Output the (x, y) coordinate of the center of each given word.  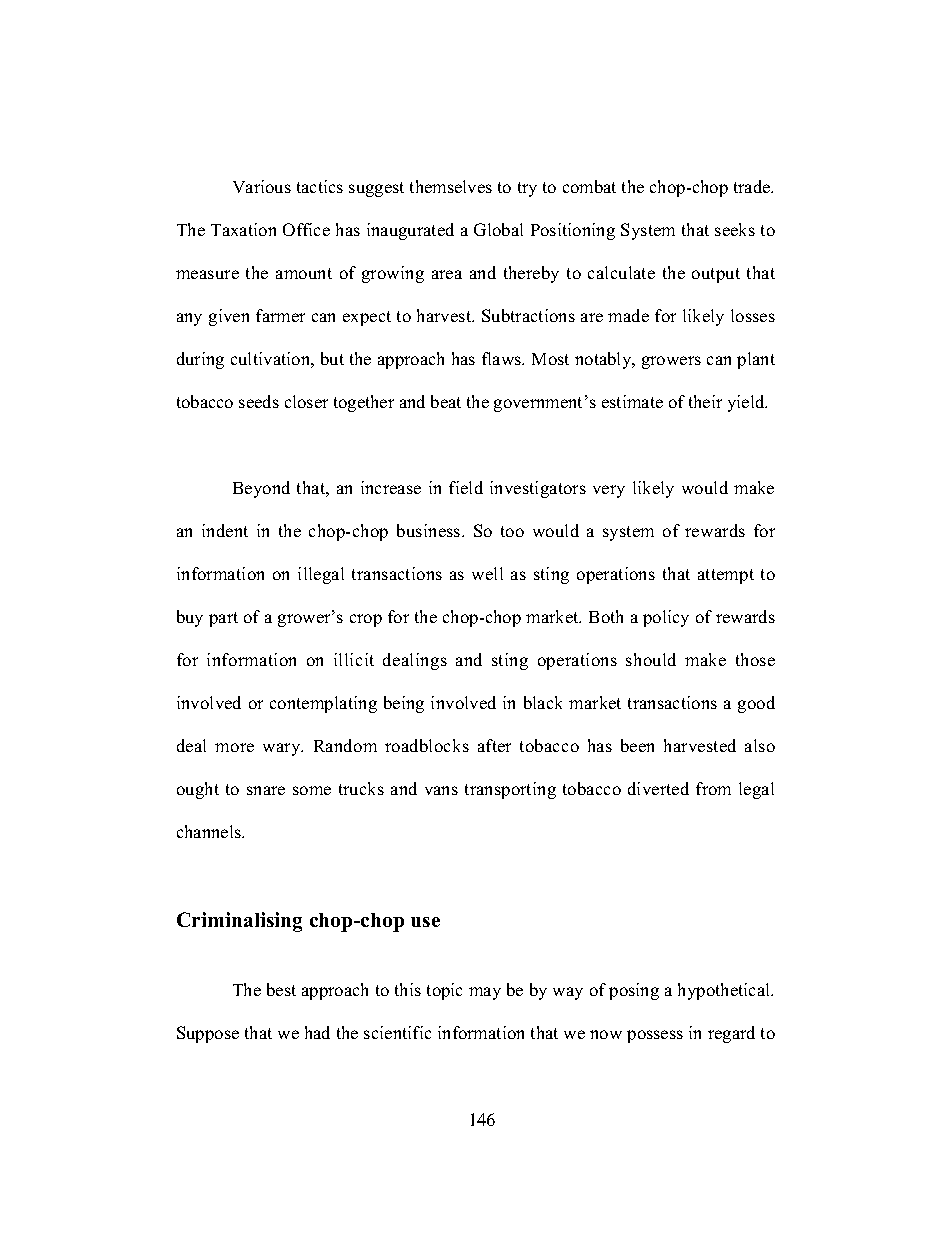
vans (441, 790)
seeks (735, 229)
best (281, 989)
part (223, 619)
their (705, 401)
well (487, 573)
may (485, 993)
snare (266, 790)
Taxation (243, 229)
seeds (259, 401)
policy (666, 618)
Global (498, 229)
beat (446, 401)
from (713, 788)
